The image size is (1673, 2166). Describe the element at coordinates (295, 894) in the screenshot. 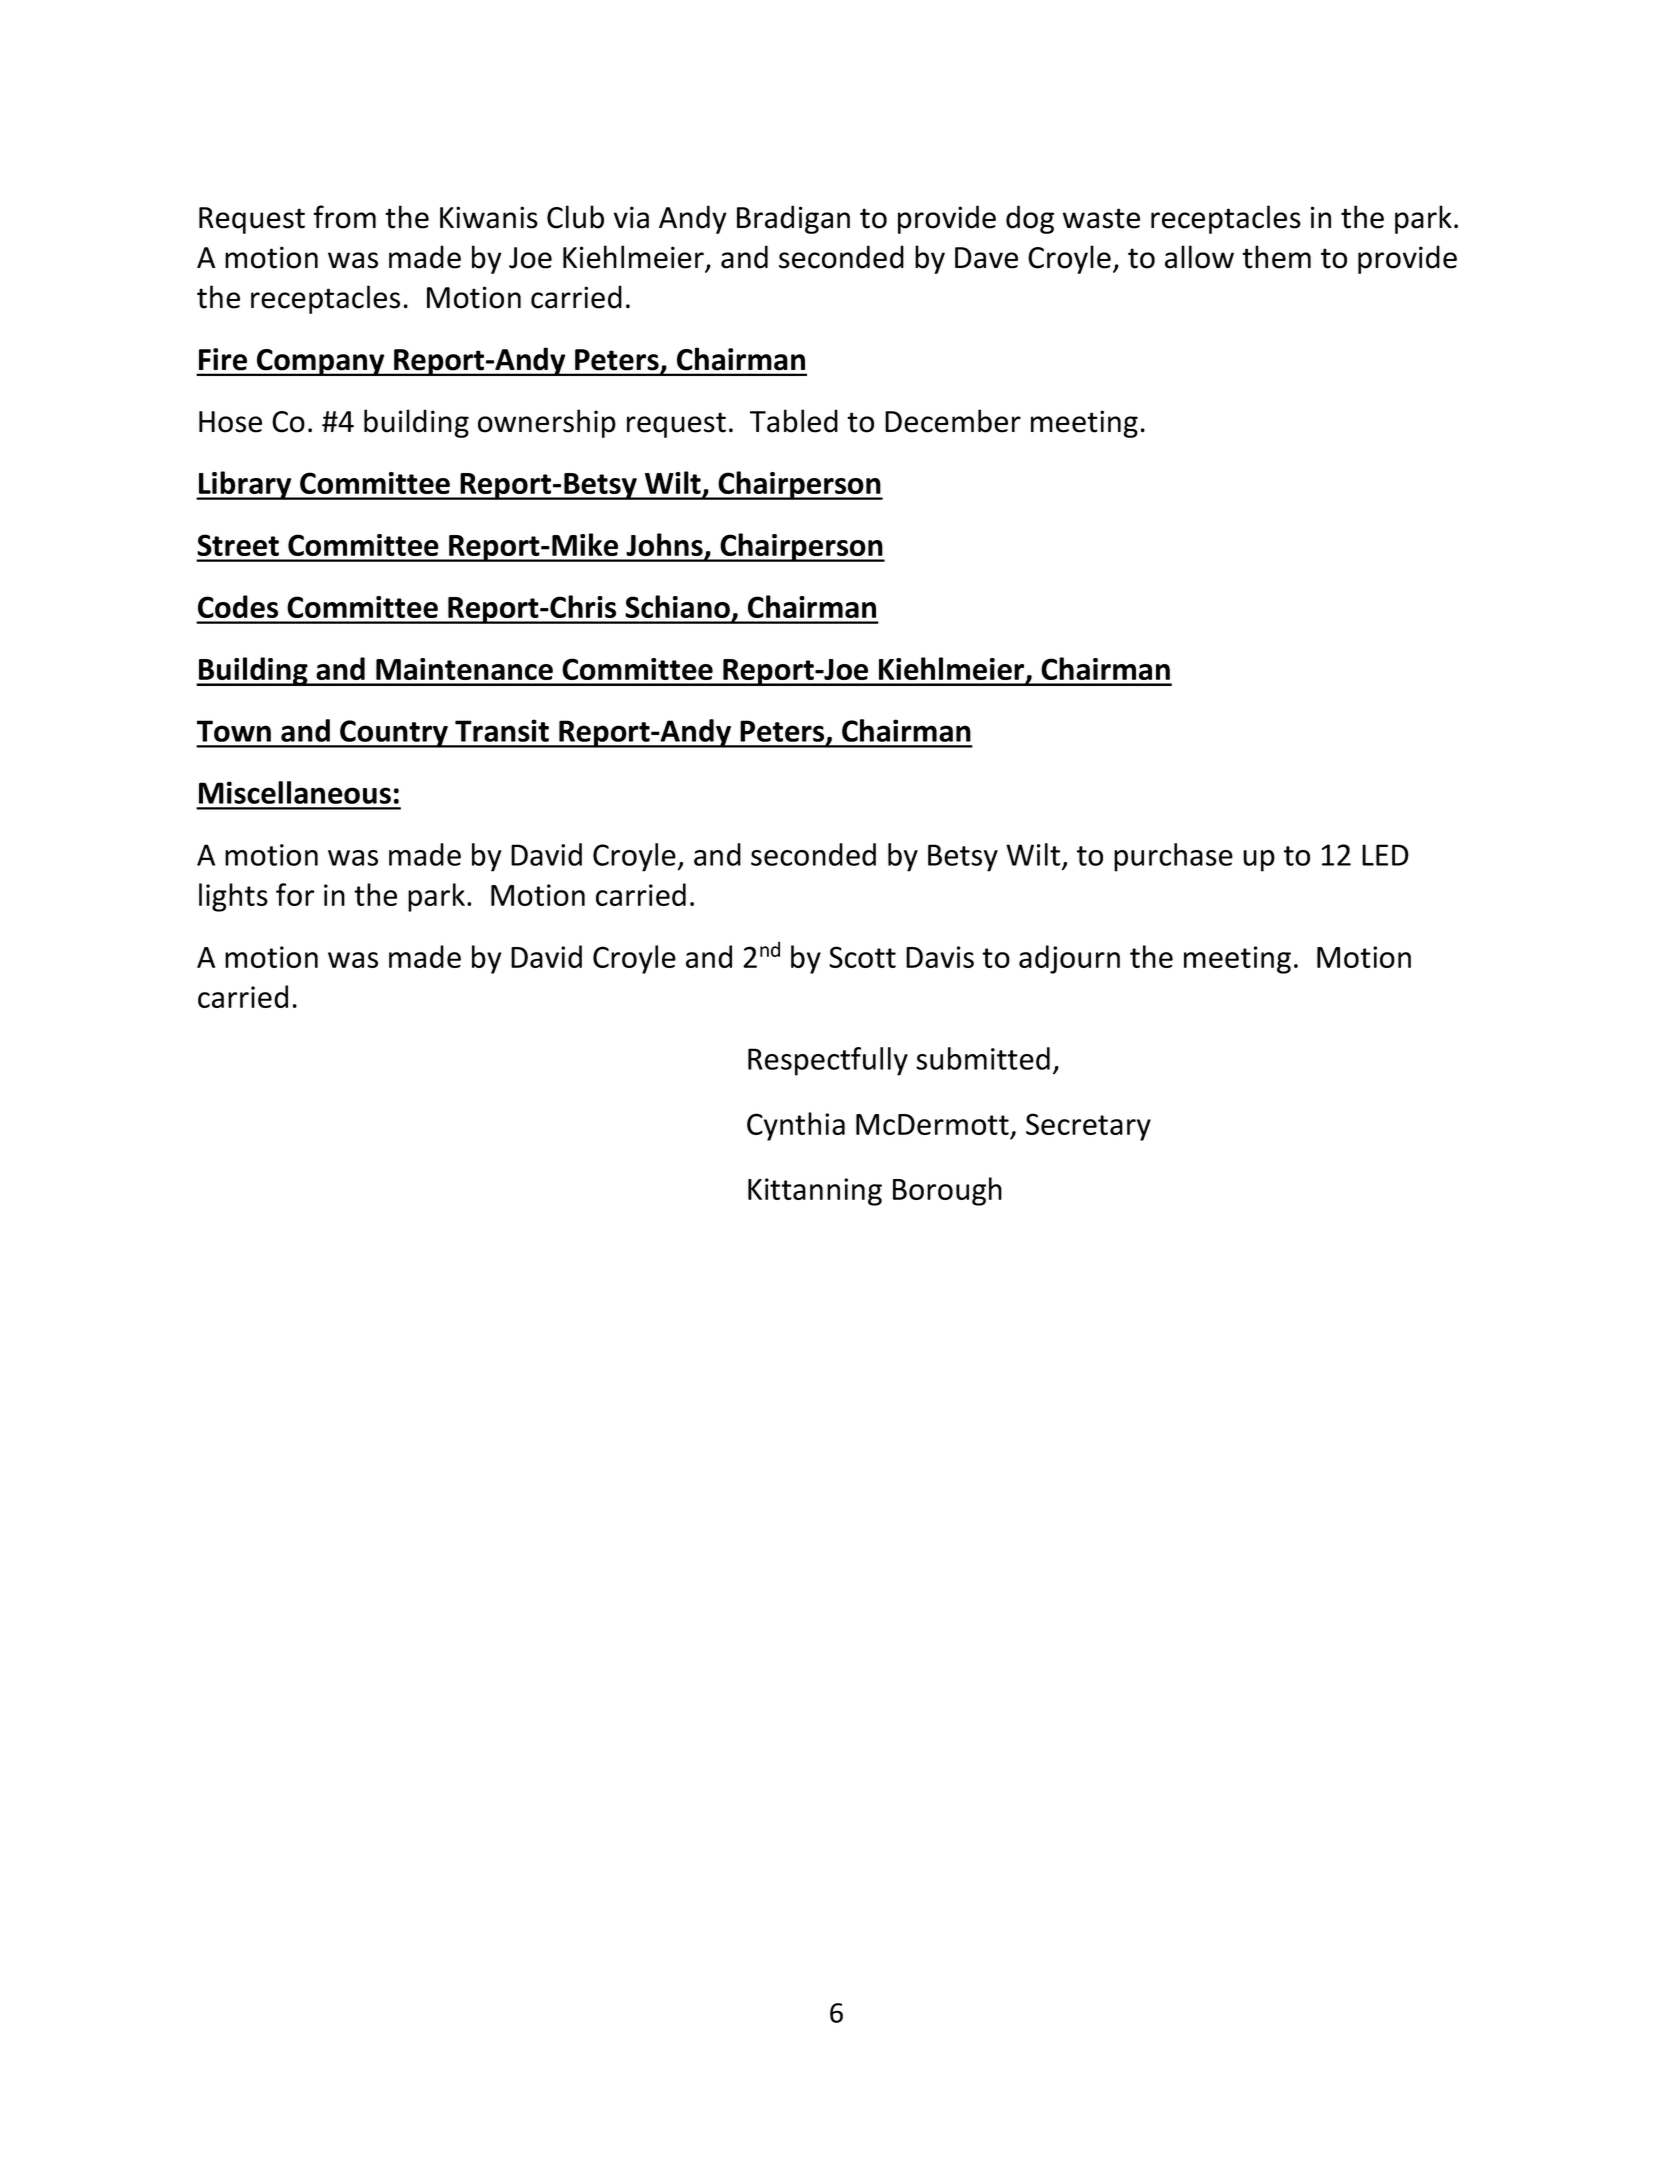

I see `for` at that location.
